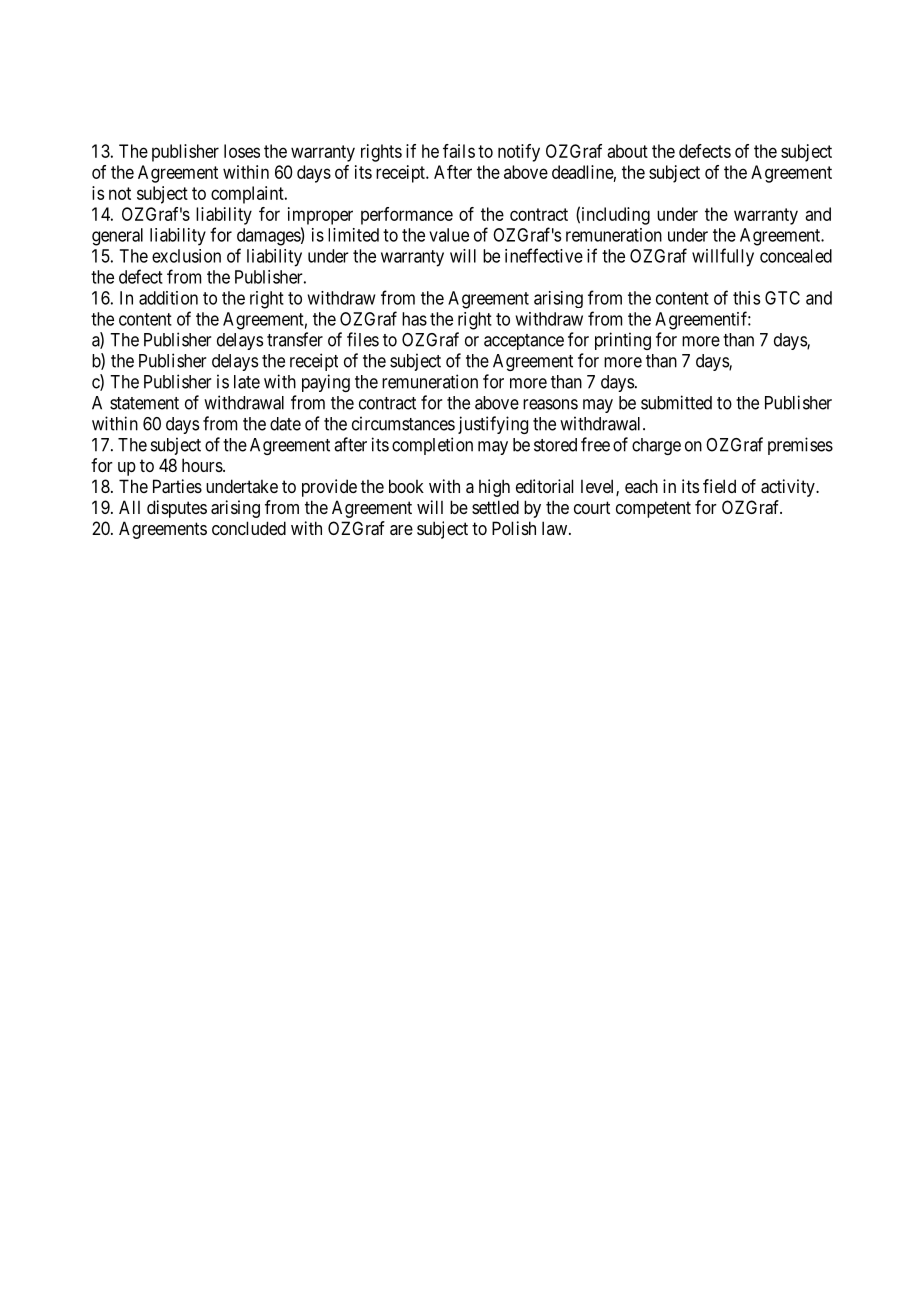 The height and width of the document is (1316, 903). What do you see at coordinates (177, 509) in the document?
I see `disputes` at bounding box center [177, 509].
